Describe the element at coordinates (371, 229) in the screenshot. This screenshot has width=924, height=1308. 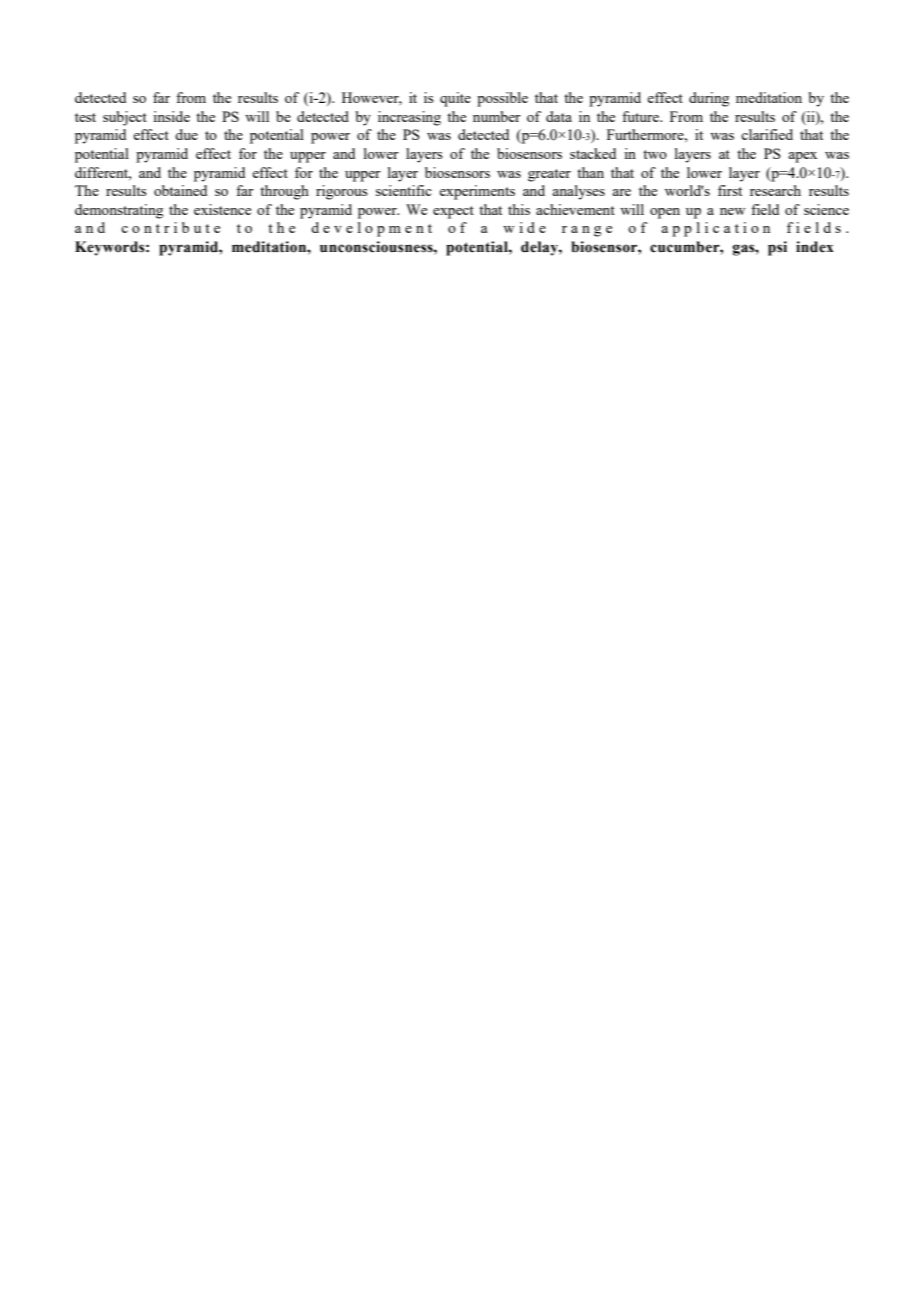
I see `development` at that location.
